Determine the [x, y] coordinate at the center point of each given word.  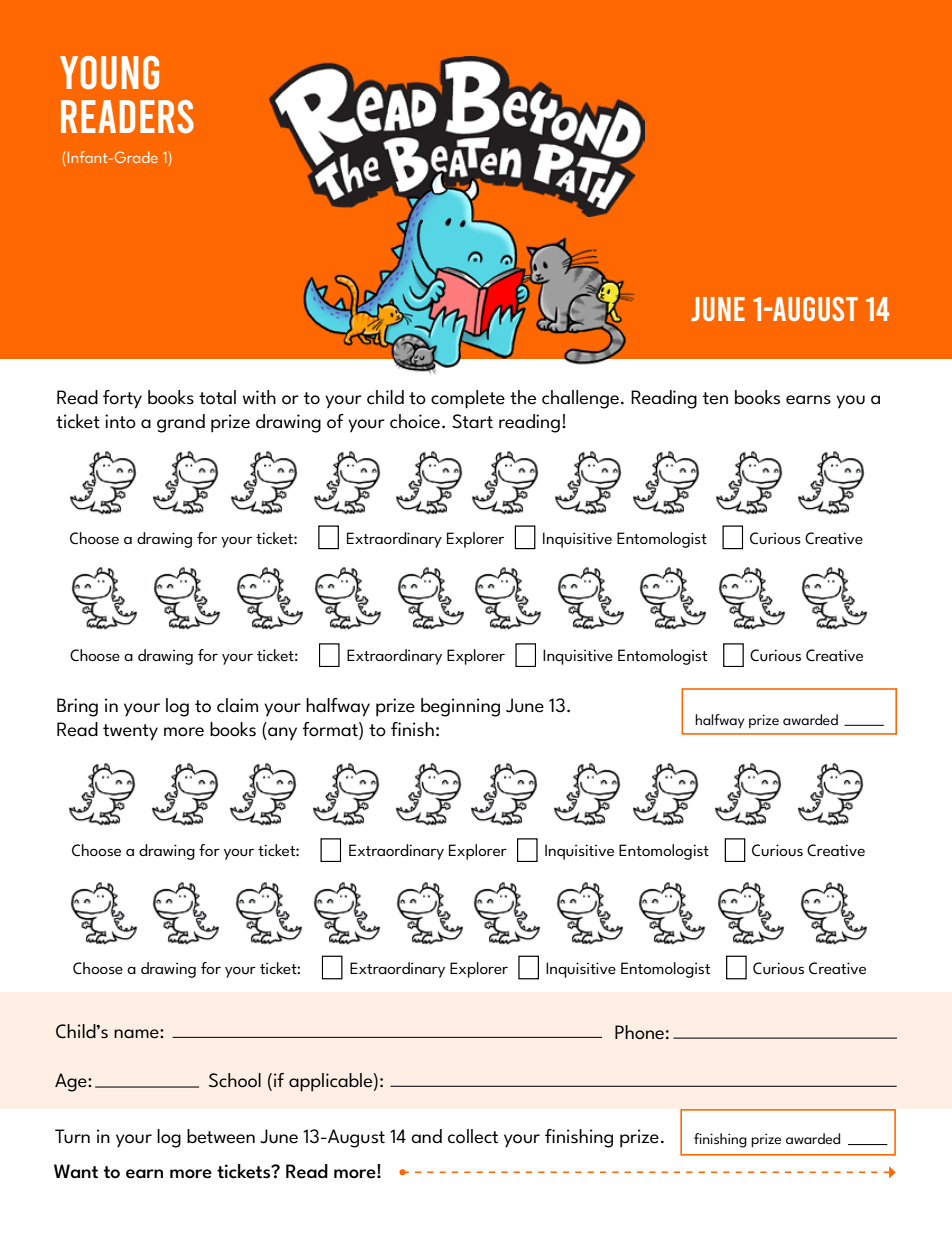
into [120, 421]
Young [109, 73]
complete [468, 399]
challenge [580, 399]
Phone [639, 1032]
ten [715, 398]
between [221, 1136]
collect [473, 1136]
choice [415, 421]
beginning [460, 707]
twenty [130, 732]
